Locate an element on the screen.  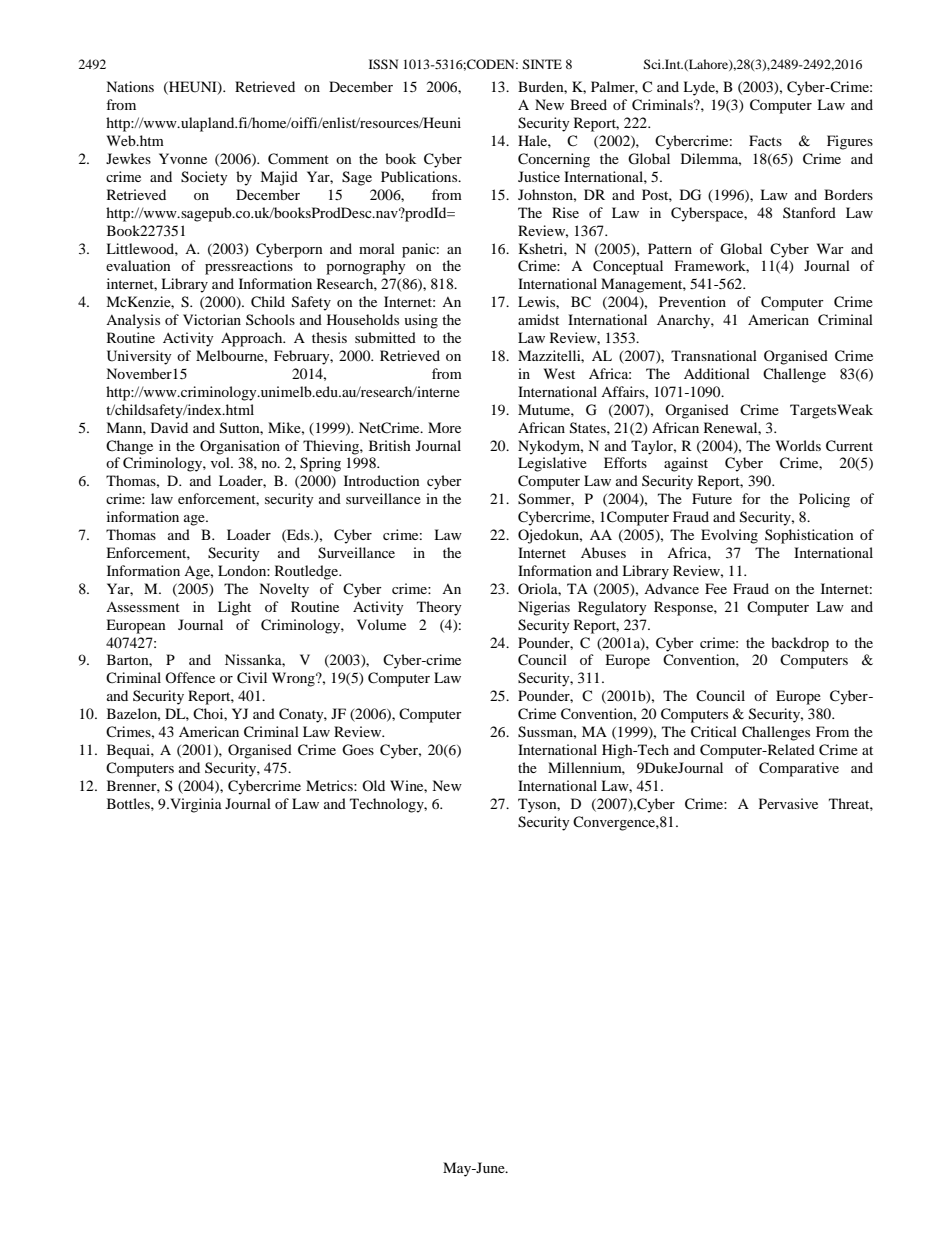
Metrics is located at coordinates (330, 785).
